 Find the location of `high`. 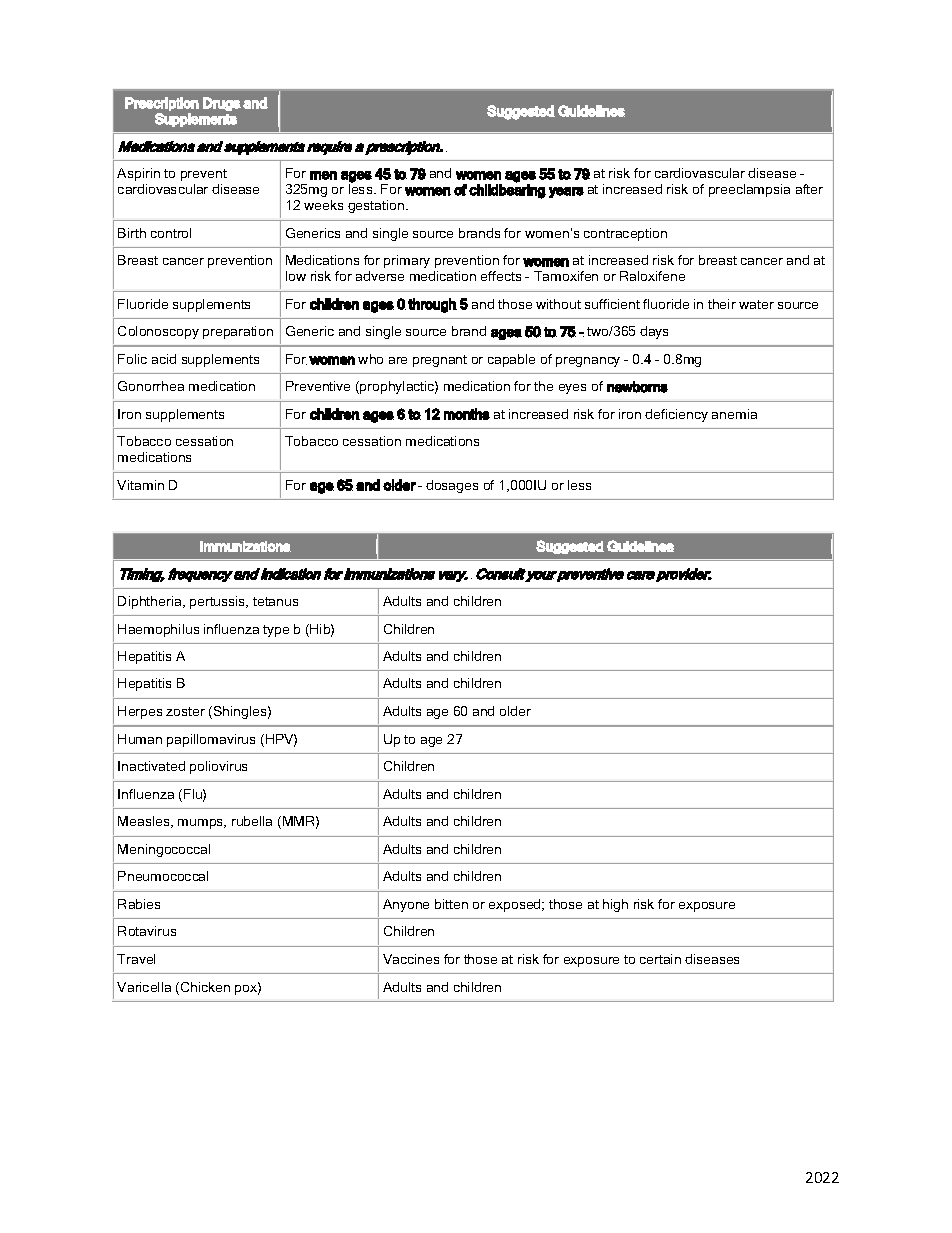

high is located at coordinates (615, 905).
